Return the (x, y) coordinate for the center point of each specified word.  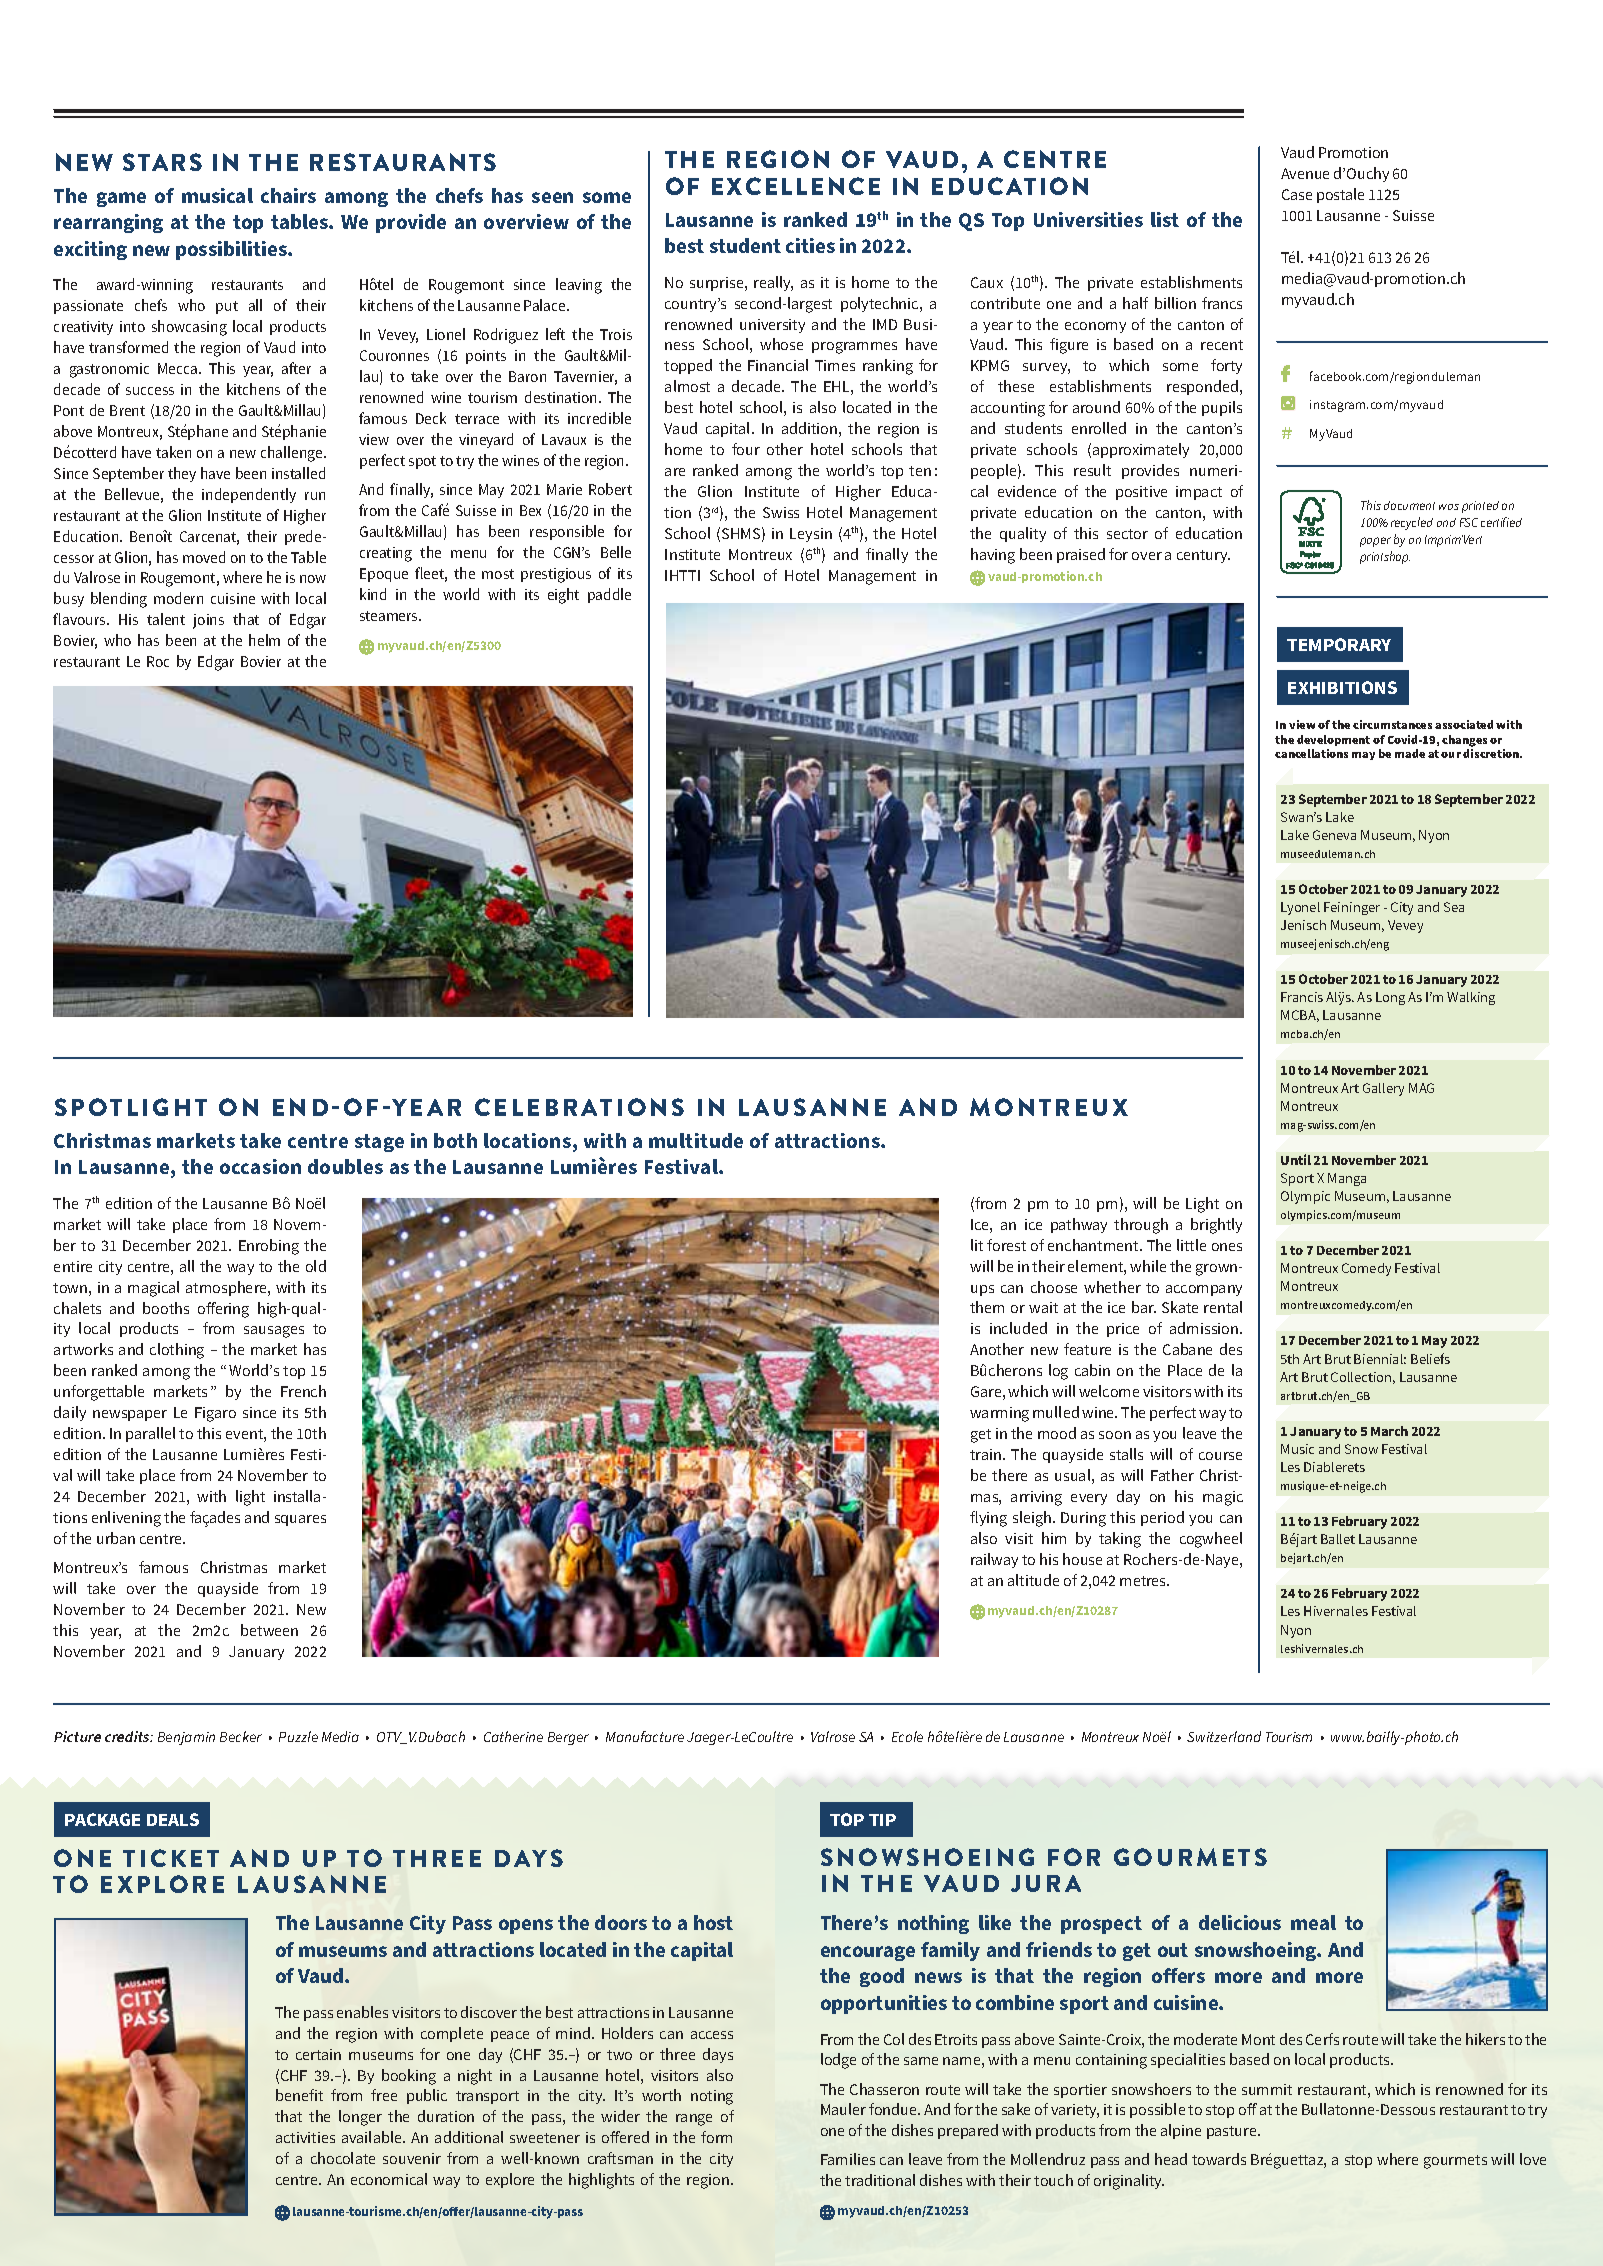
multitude (696, 1140)
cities (810, 245)
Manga (1347, 1179)
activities (305, 2137)
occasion (260, 1166)
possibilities (232, 250)
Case (1297, 194)
